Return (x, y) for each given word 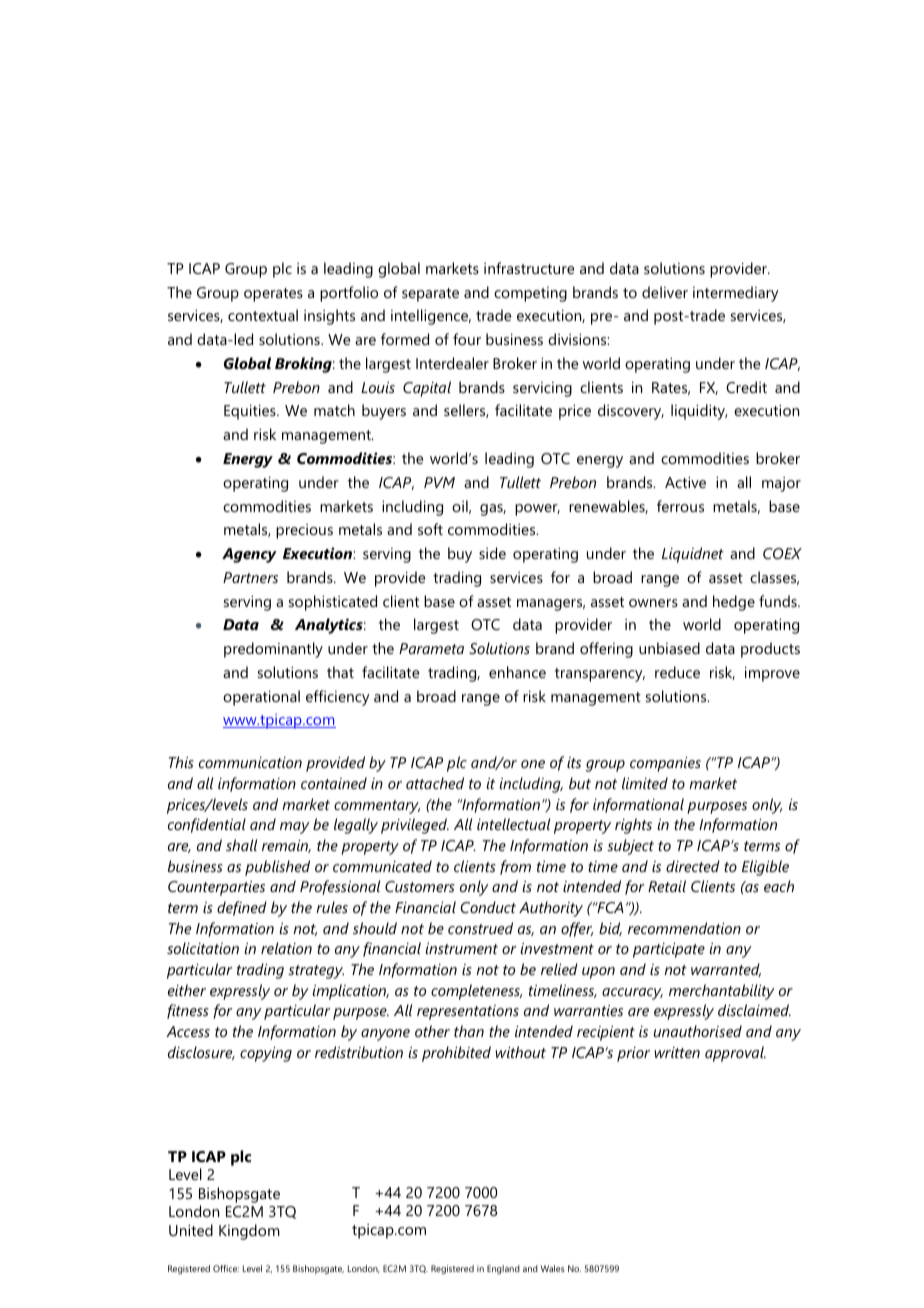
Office (226, 1268)
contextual (263, 315)
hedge (734, 603)
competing (530, 294)
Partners (250, 577)
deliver (665, 292)
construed (480, 928)
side (492, 553)
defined (242, 908)
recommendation (684, 928)
